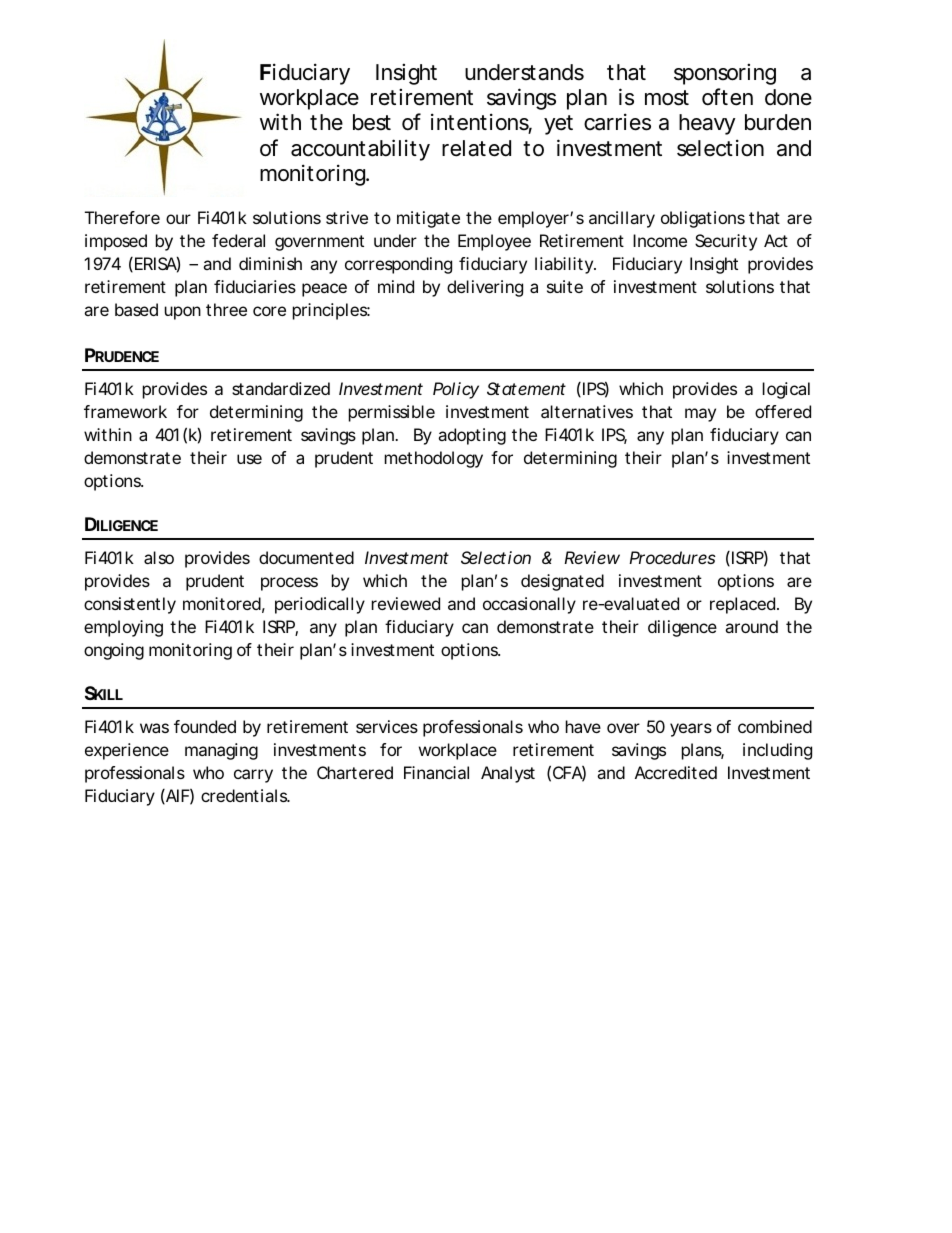  Describe the element at coordinates (183, 313) in the image. I see `upon` at that location.
